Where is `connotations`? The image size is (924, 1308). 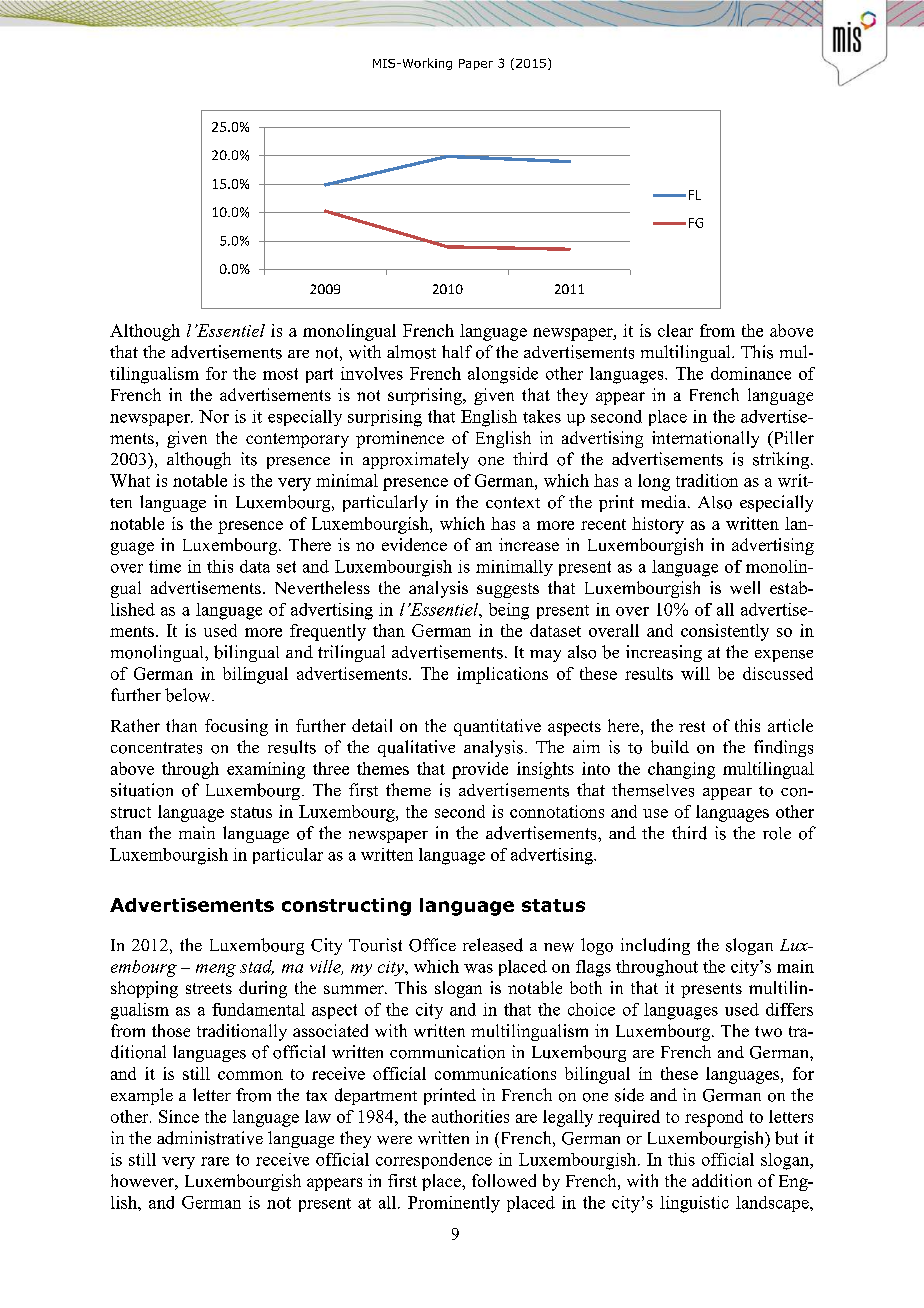
connotations is located at coordinates (557, 811).
